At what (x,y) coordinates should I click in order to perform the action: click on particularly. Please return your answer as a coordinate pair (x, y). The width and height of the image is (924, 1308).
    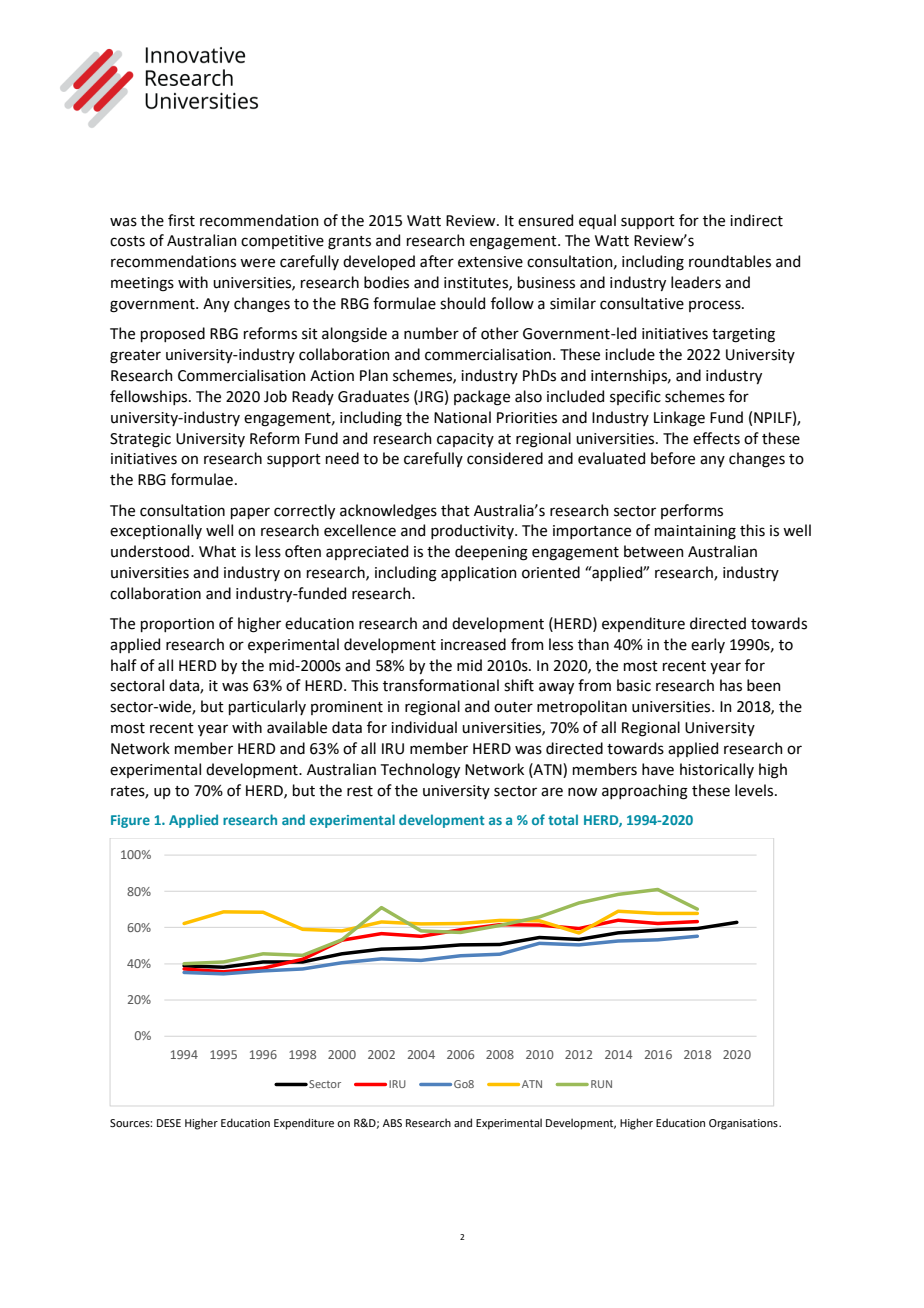
    Looking at the image, I should click on (267, 707).
